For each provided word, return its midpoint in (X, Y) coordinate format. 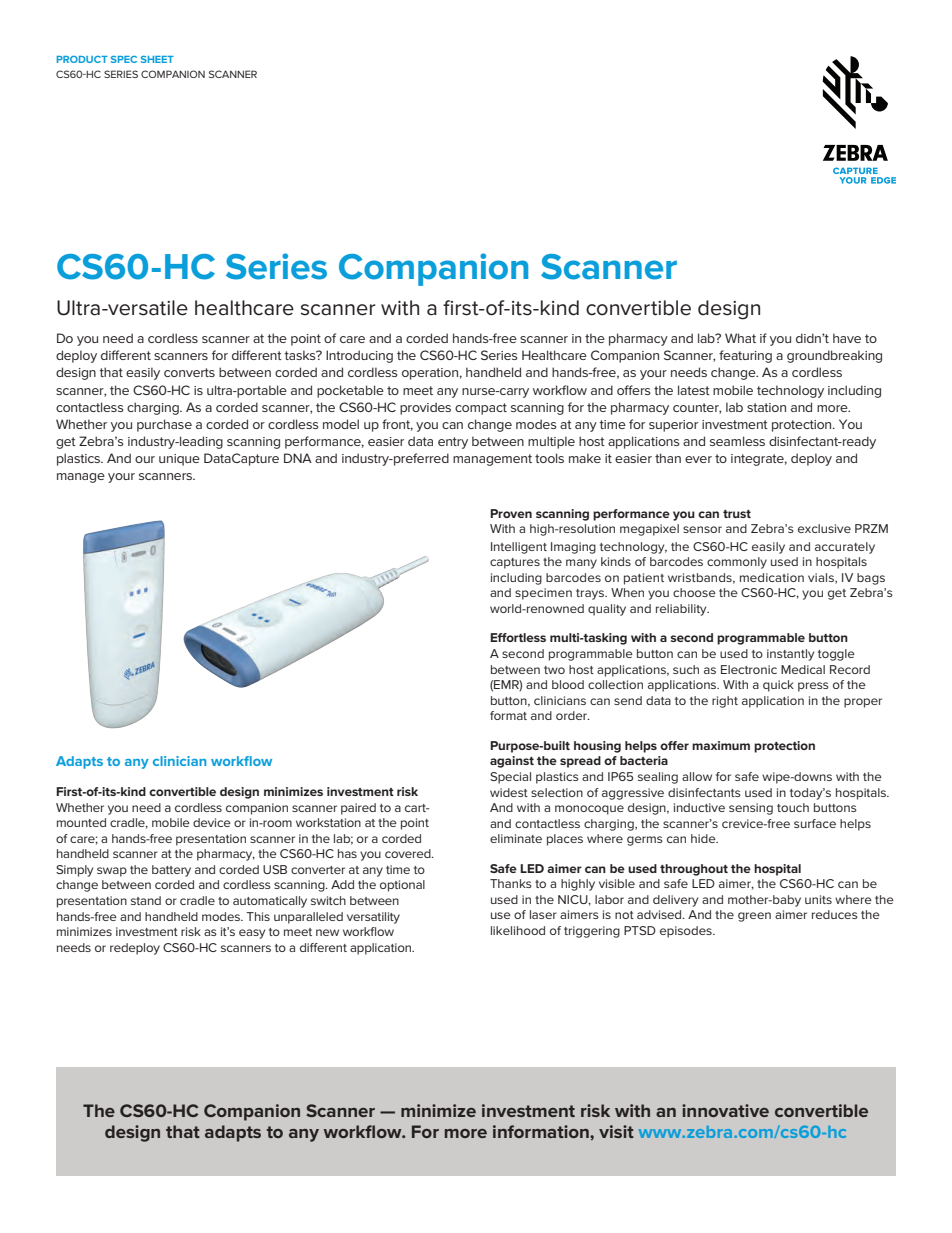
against (512, 762)
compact (481, 409)
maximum (721, 745)
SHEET (157, 59)
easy (252, 934)
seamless (737, 441)
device (212, 822)
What (740, 338)
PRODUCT (82, 59)
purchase (164, 425)
